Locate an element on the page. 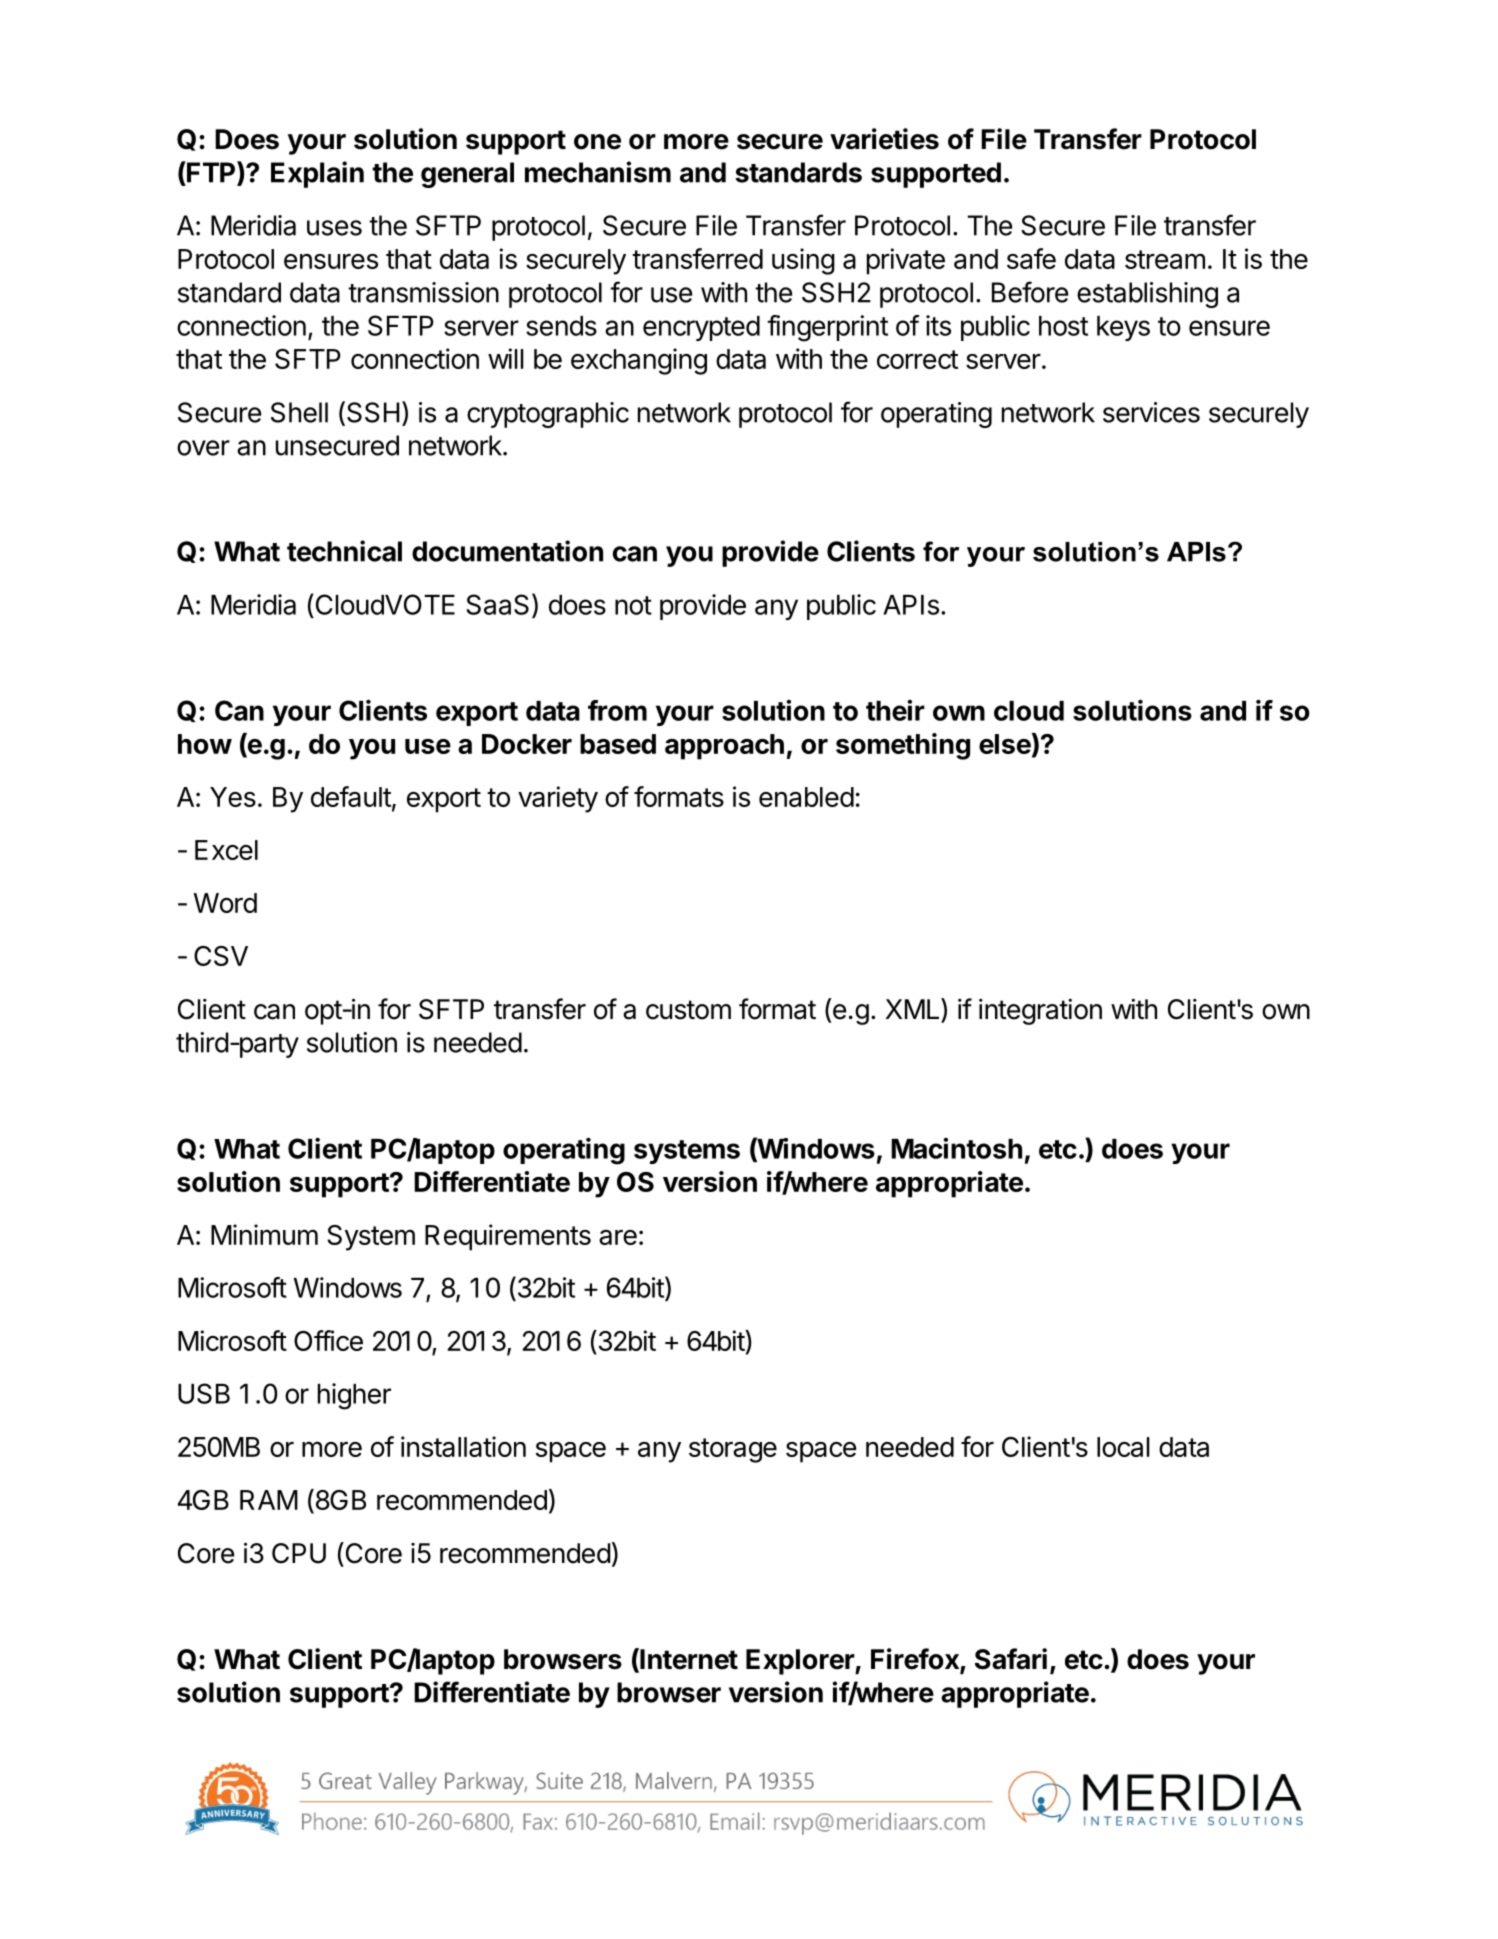 The image size is (1498, 1939). Internet is located at coordinates (688, 1660).
